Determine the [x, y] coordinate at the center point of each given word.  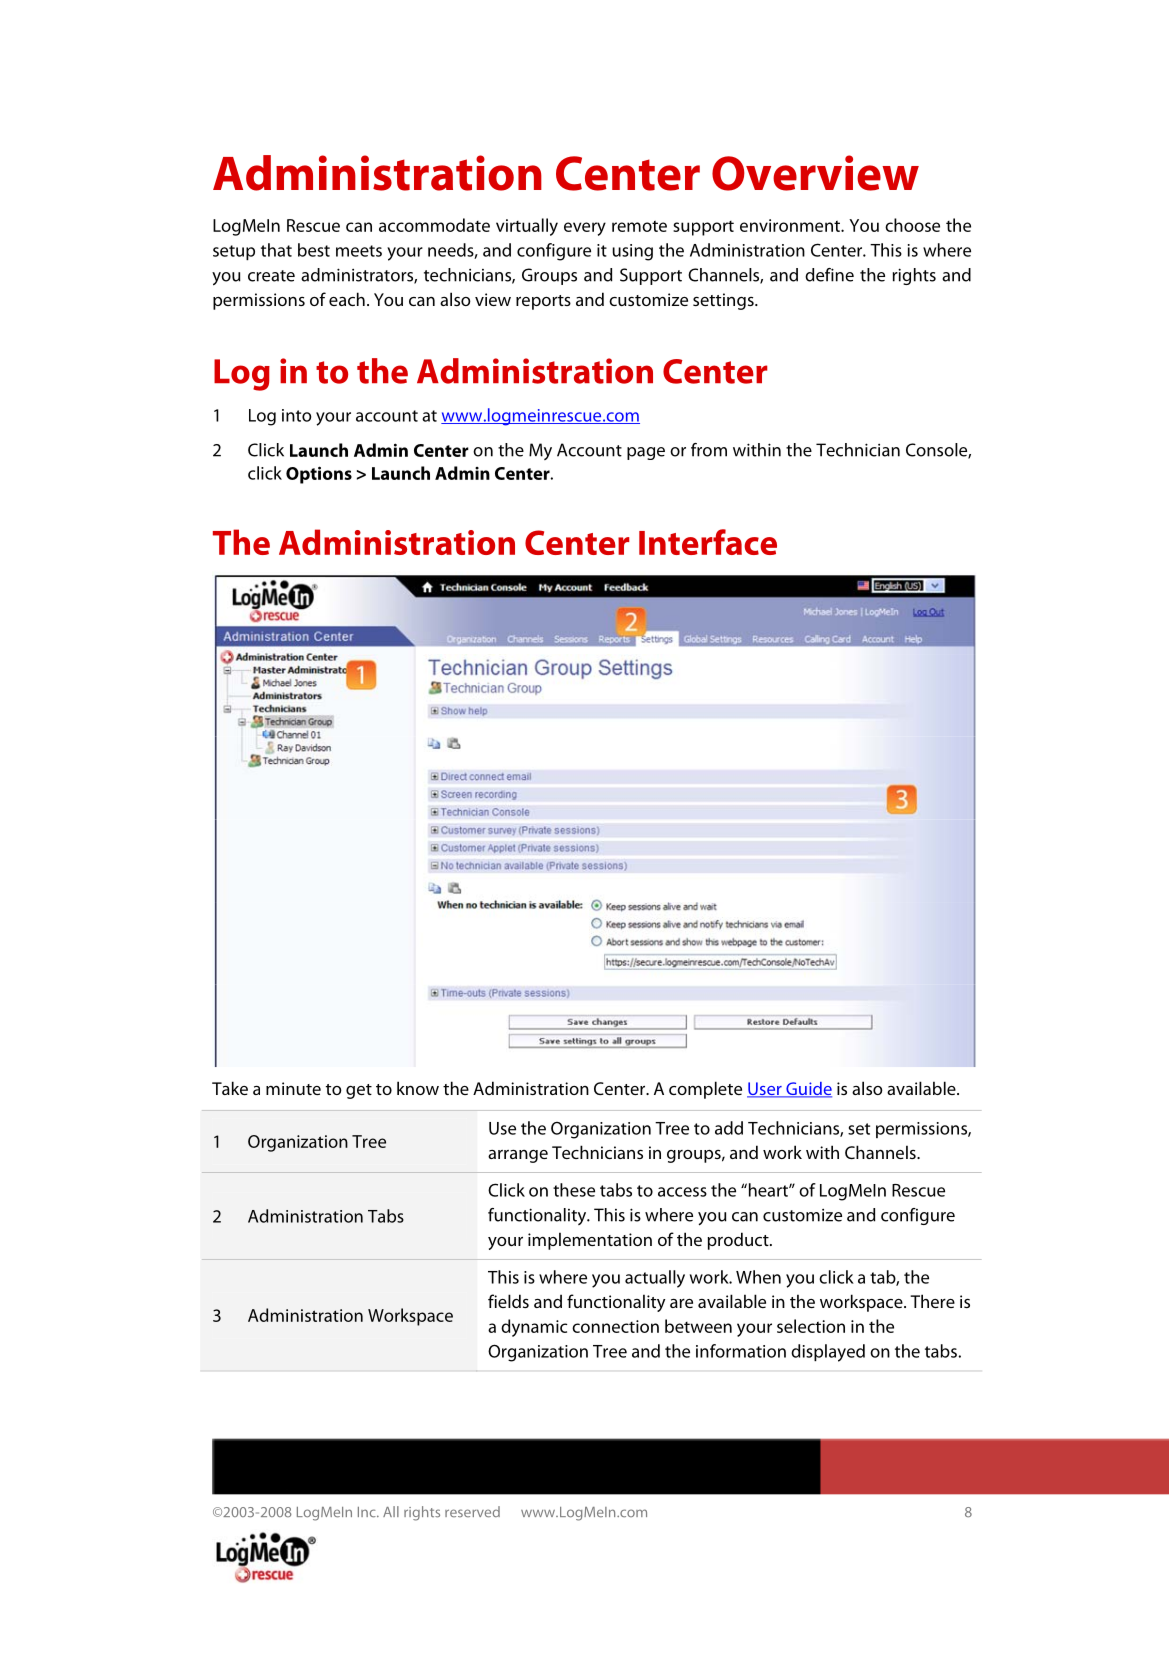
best [314, 250]
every [585, 229]
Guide [808, 1090]
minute [293, 1088]
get [359, 1091]
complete [705, 1090]
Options [319, 475]
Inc [368, 1512]
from [709, 450]
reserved [472, 1512]
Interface [708, 542]
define [829, 275]
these [574, 1190]
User [765, 1090]
